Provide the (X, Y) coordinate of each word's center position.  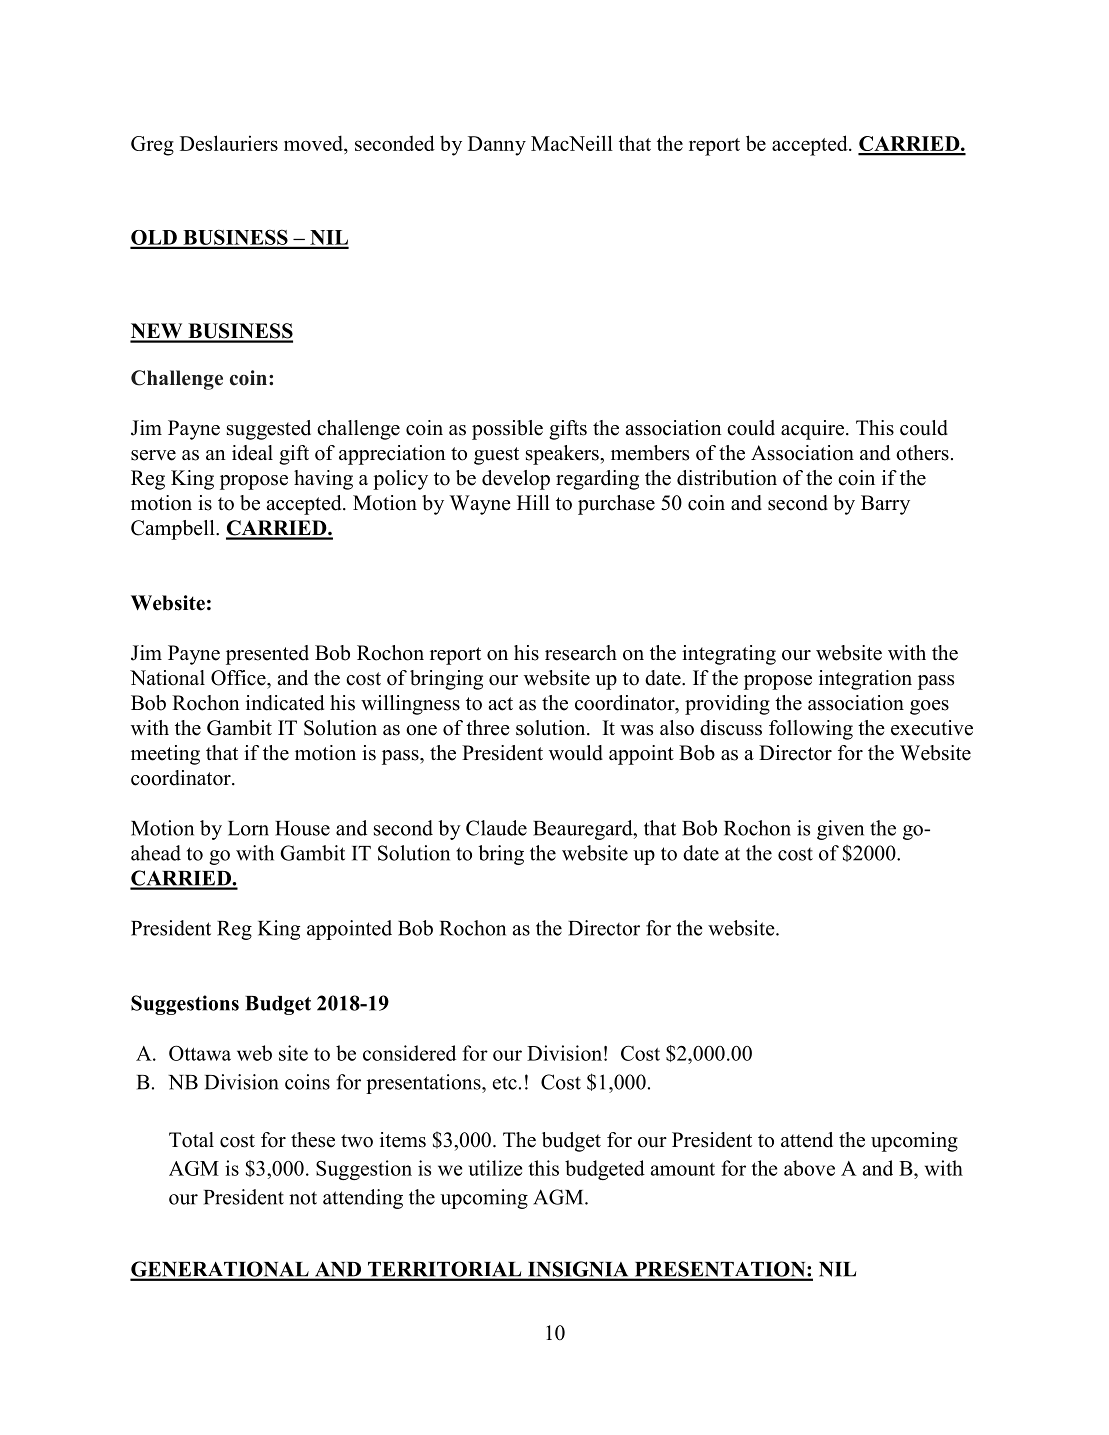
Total (191, 1140)
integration (865, 680)
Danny (497, 146)
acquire (814, 430)
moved (314, 143)
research (581, 653)
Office (239, 678)
